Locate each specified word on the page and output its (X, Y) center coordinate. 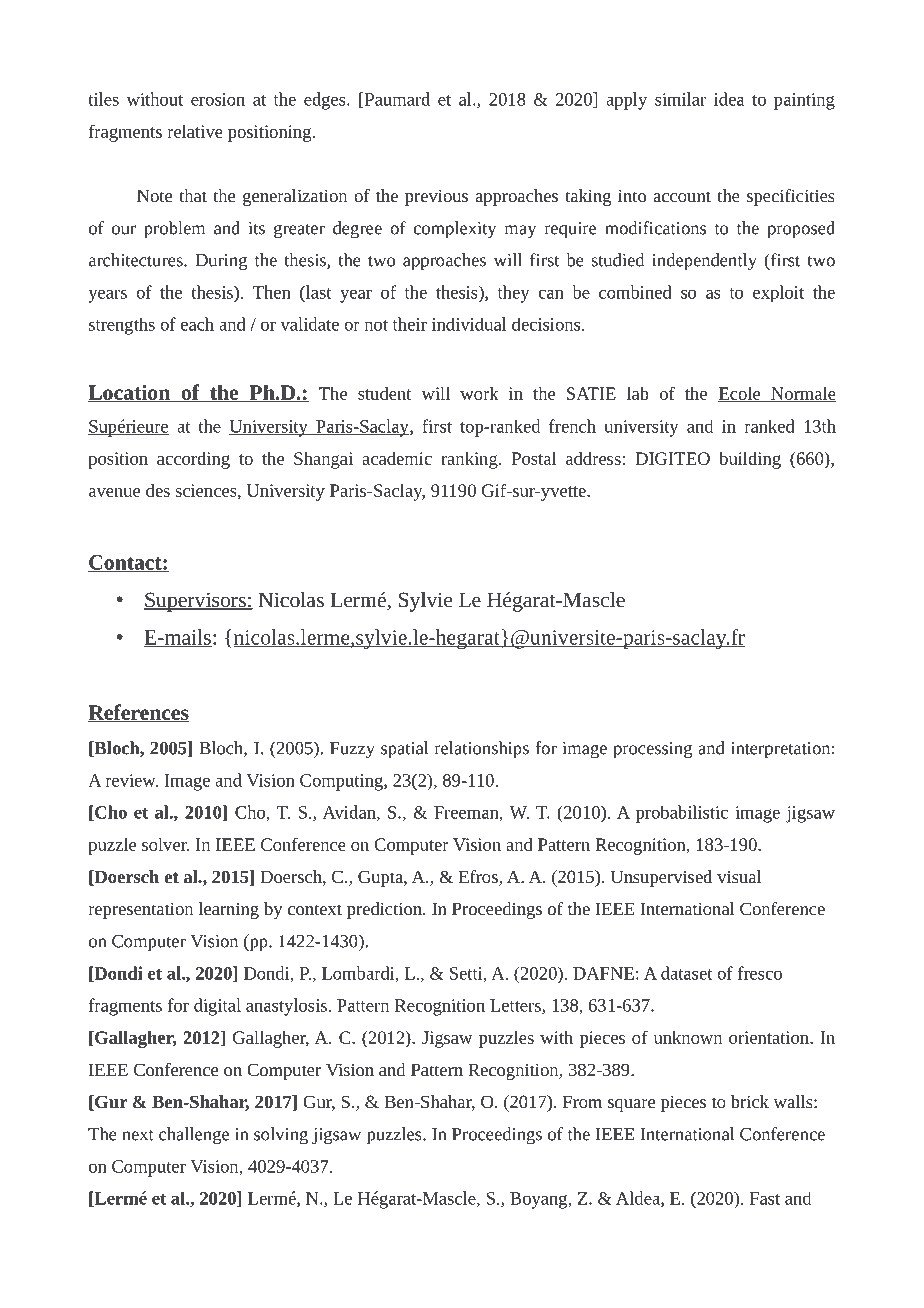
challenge (194, 1136)
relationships (482, 750)
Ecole (740, 394)
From (582, 1101)
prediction (385, 910)
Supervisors (196, 602)
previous (436, 197)
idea (729, 99)
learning (229, 910)
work (479, 393)
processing (652, 750)
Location (130, 393)
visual (739, 876)
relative (195, 131)
